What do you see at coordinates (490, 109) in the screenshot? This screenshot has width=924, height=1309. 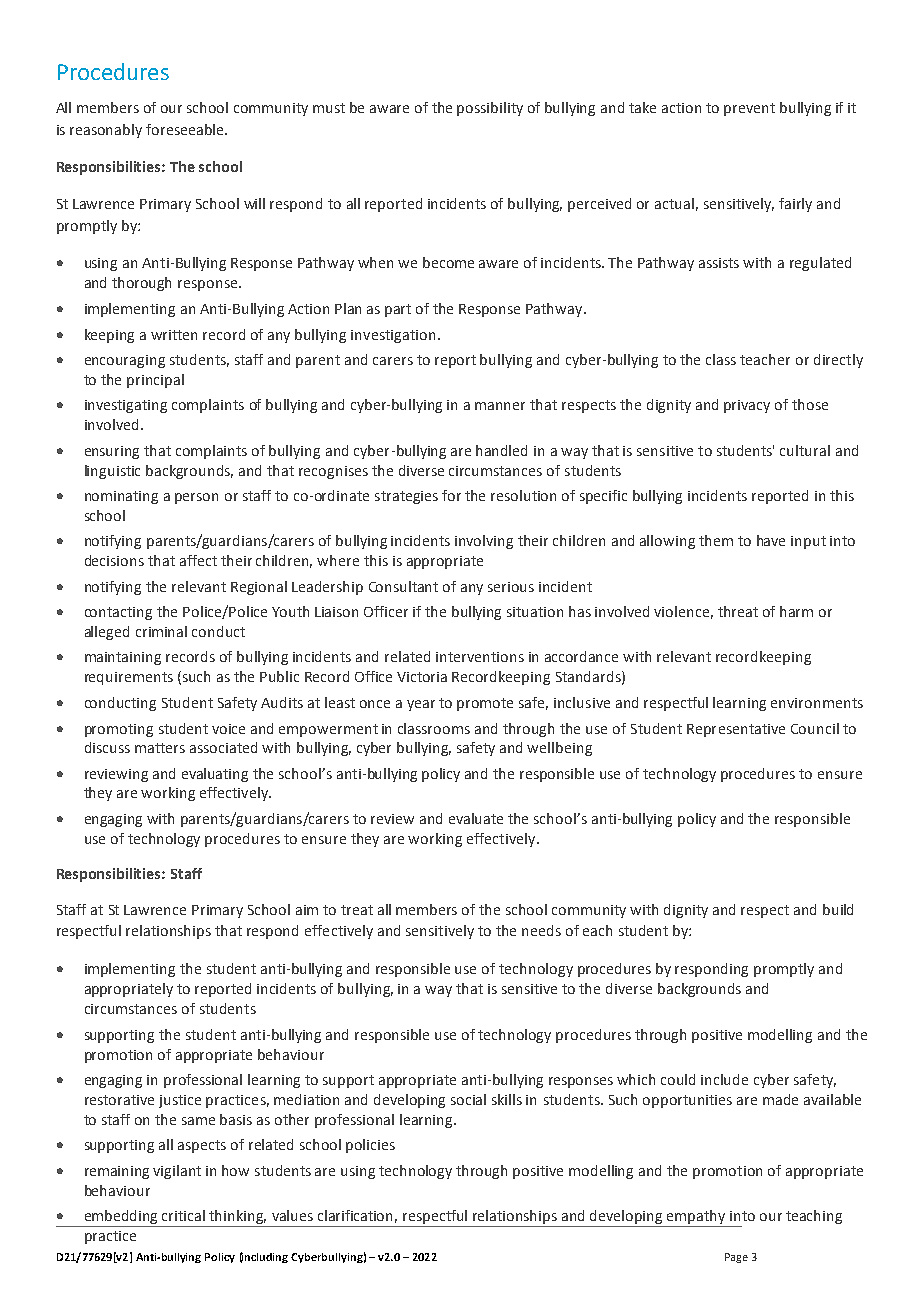 I see `possibility` at bounding box center [490, 109].
